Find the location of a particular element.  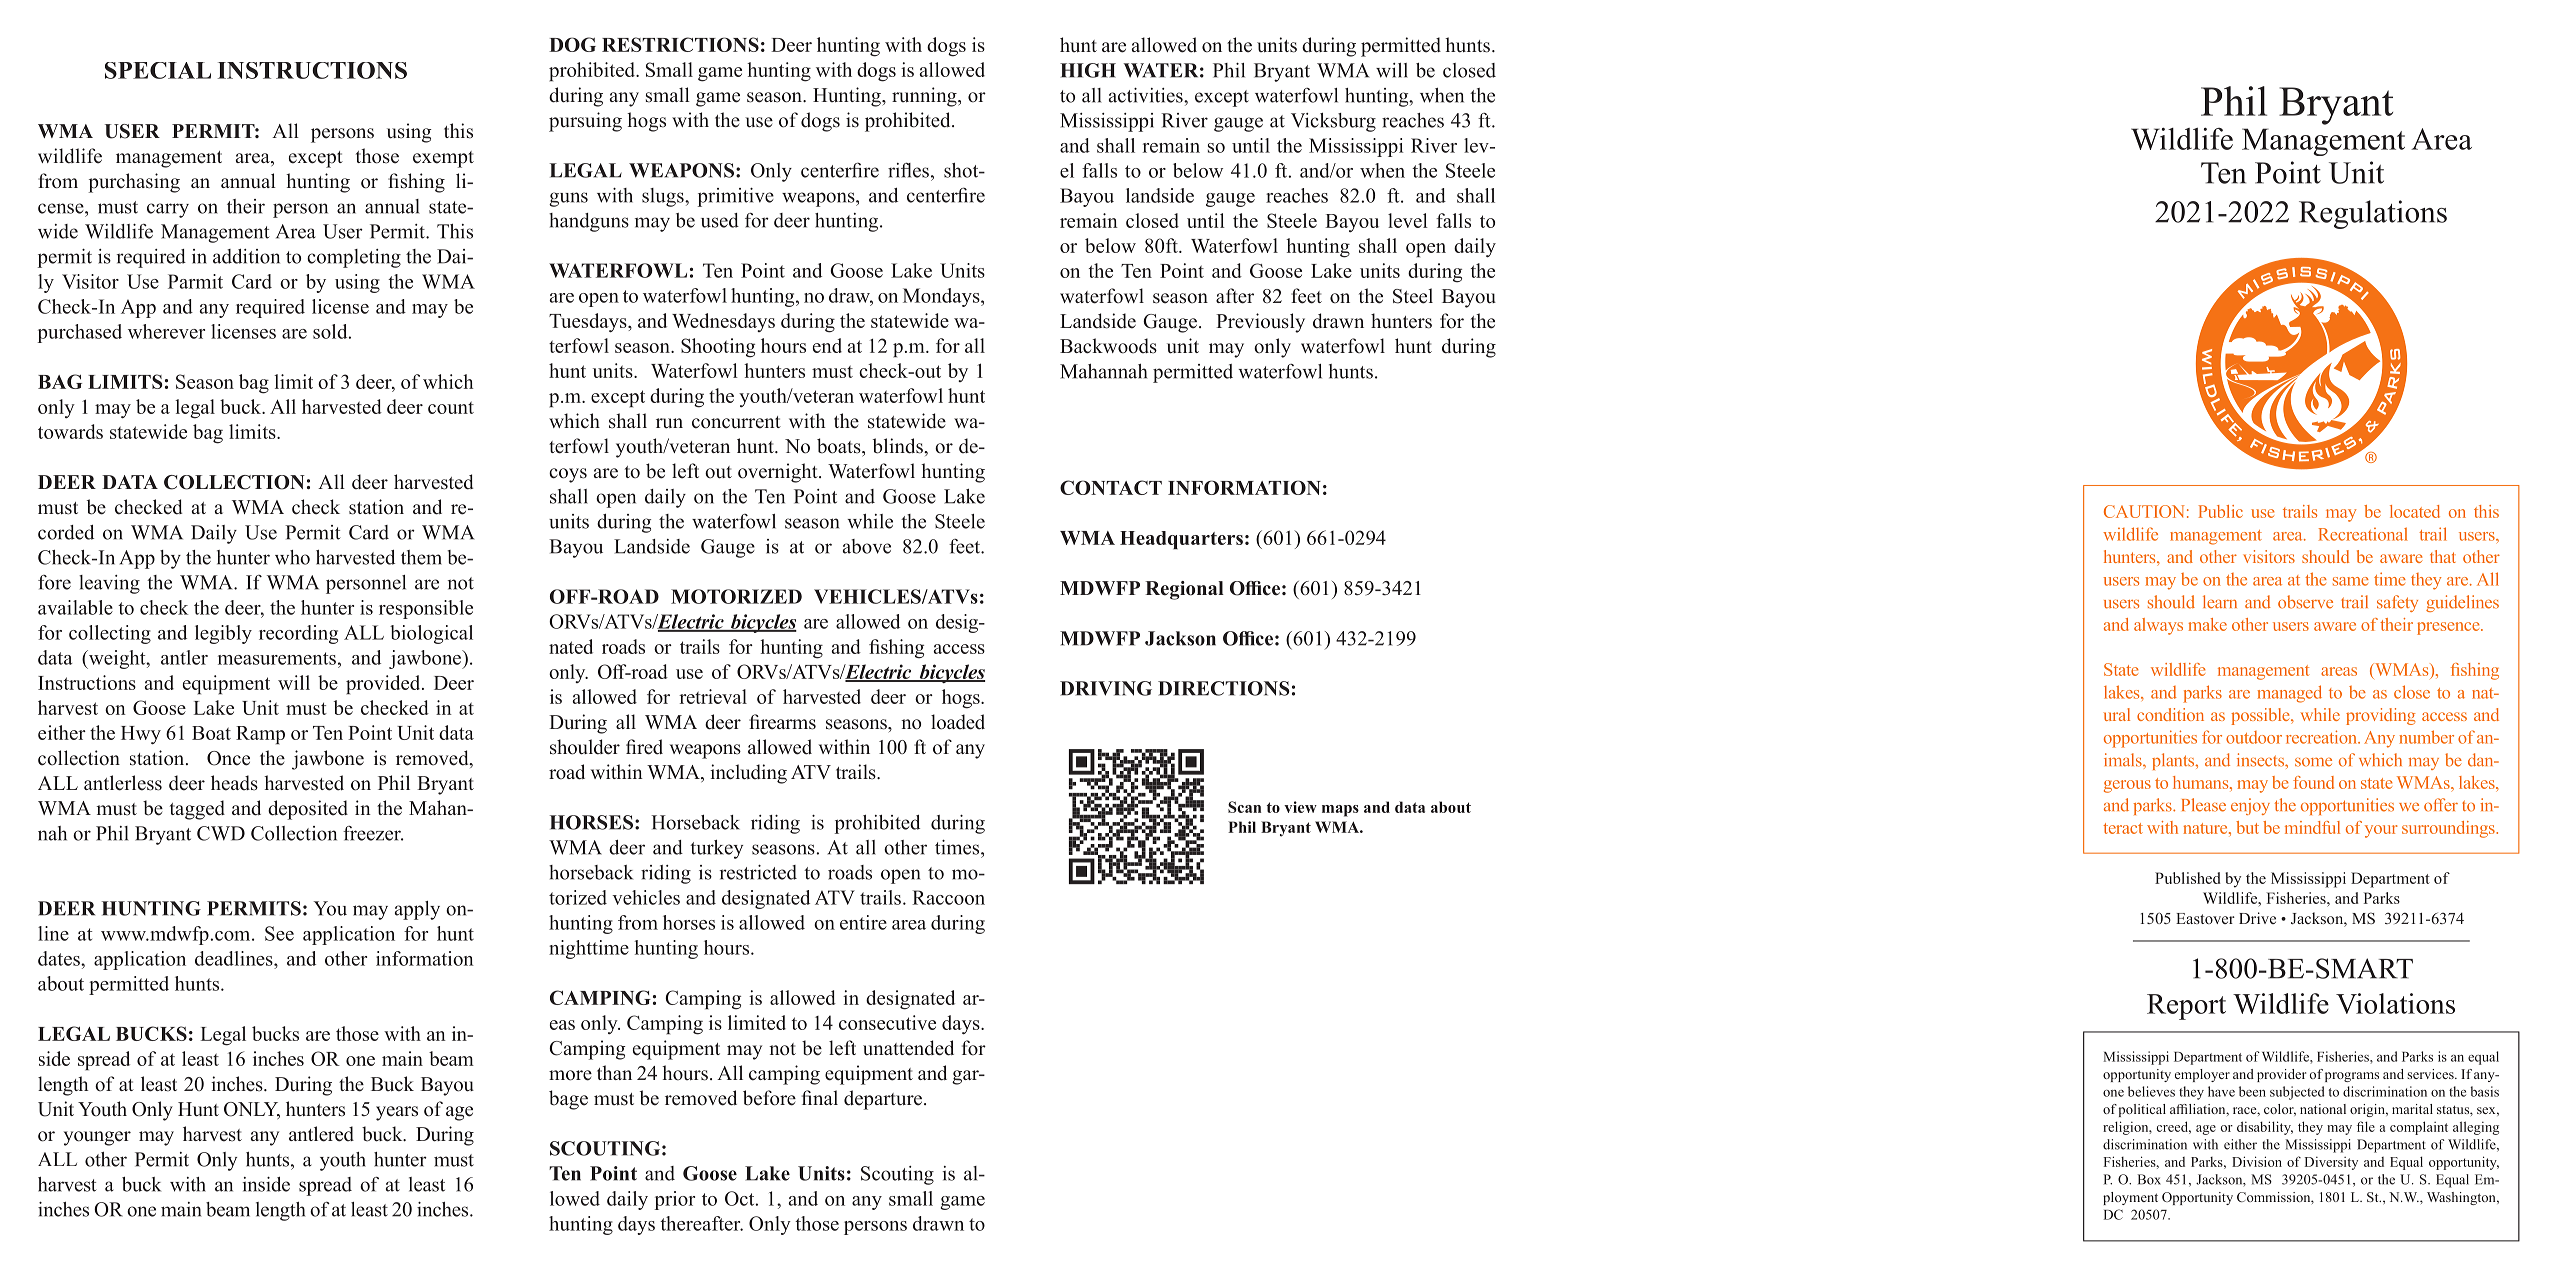

deposited is located at coordinates (308, 810).
